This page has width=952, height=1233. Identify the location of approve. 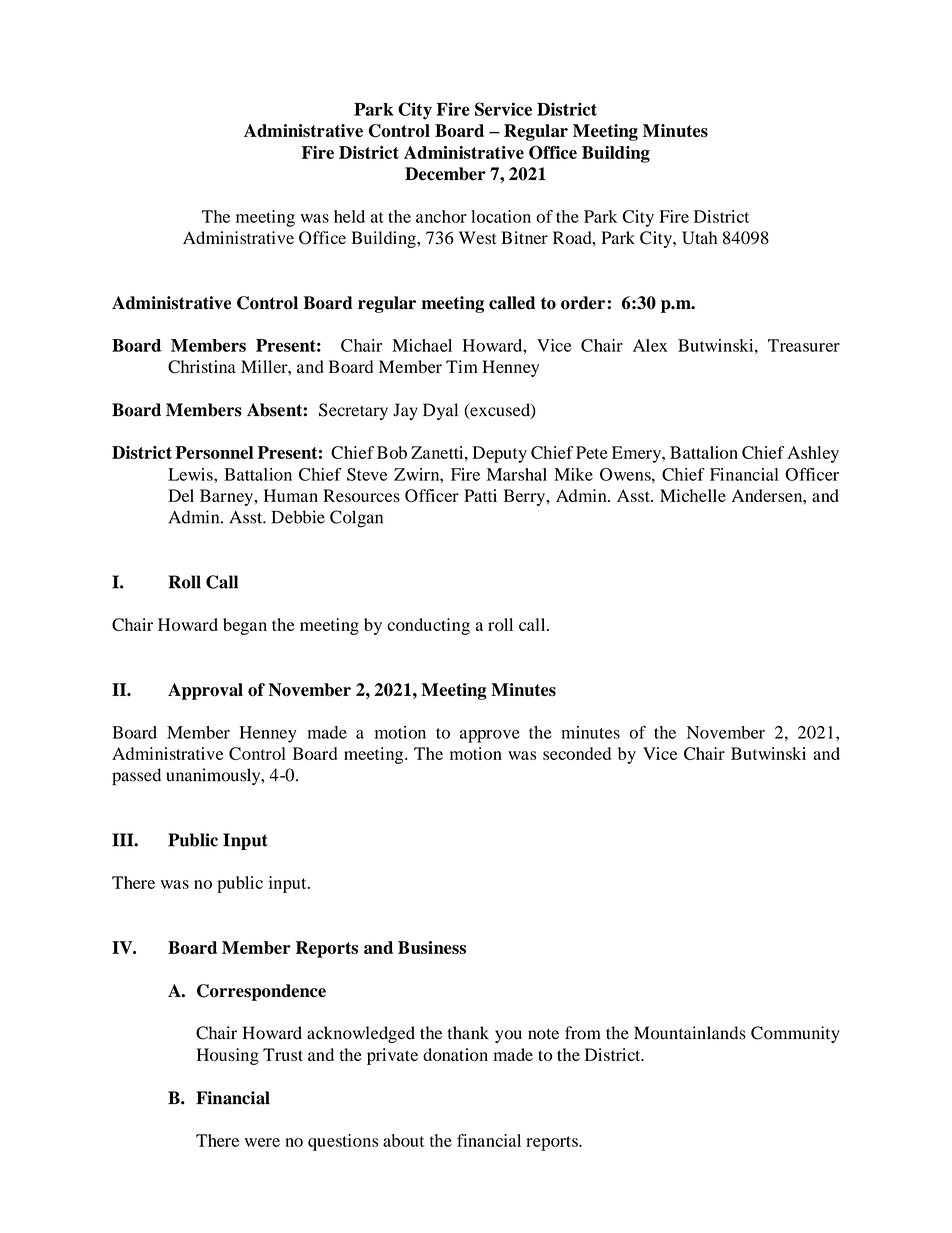
(490, 736).
